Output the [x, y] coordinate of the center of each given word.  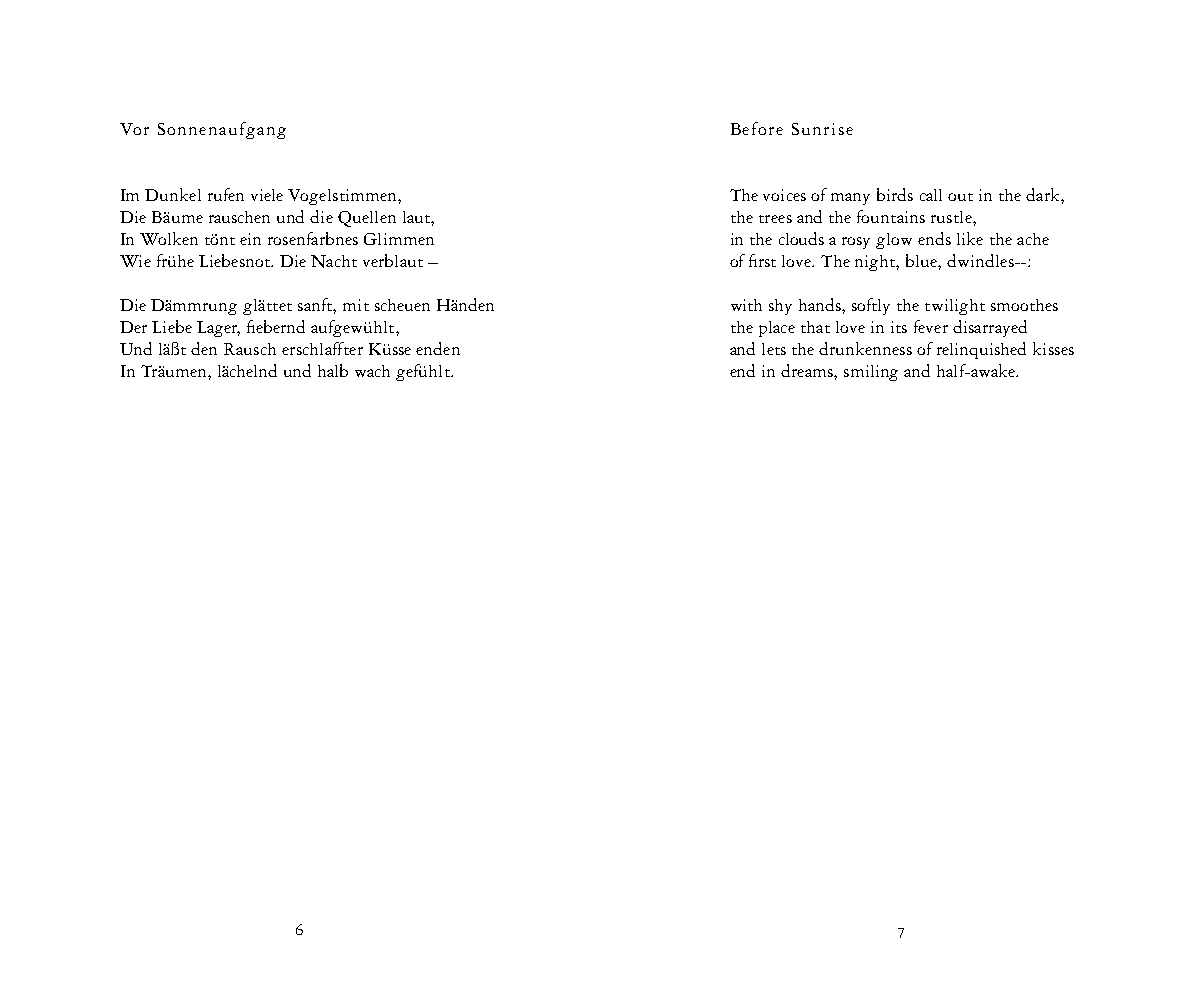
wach [372, 371]
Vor [134, 129]
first [762, 260]
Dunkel [173, 194]
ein [250, 239]
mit [356, 305]
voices [784, 195]
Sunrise [822, 129]
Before [757, 128]
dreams [808, 370]
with [746, 305]
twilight [955, 307]
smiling [871, 373]
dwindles [981, 260]
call [931, 195]
